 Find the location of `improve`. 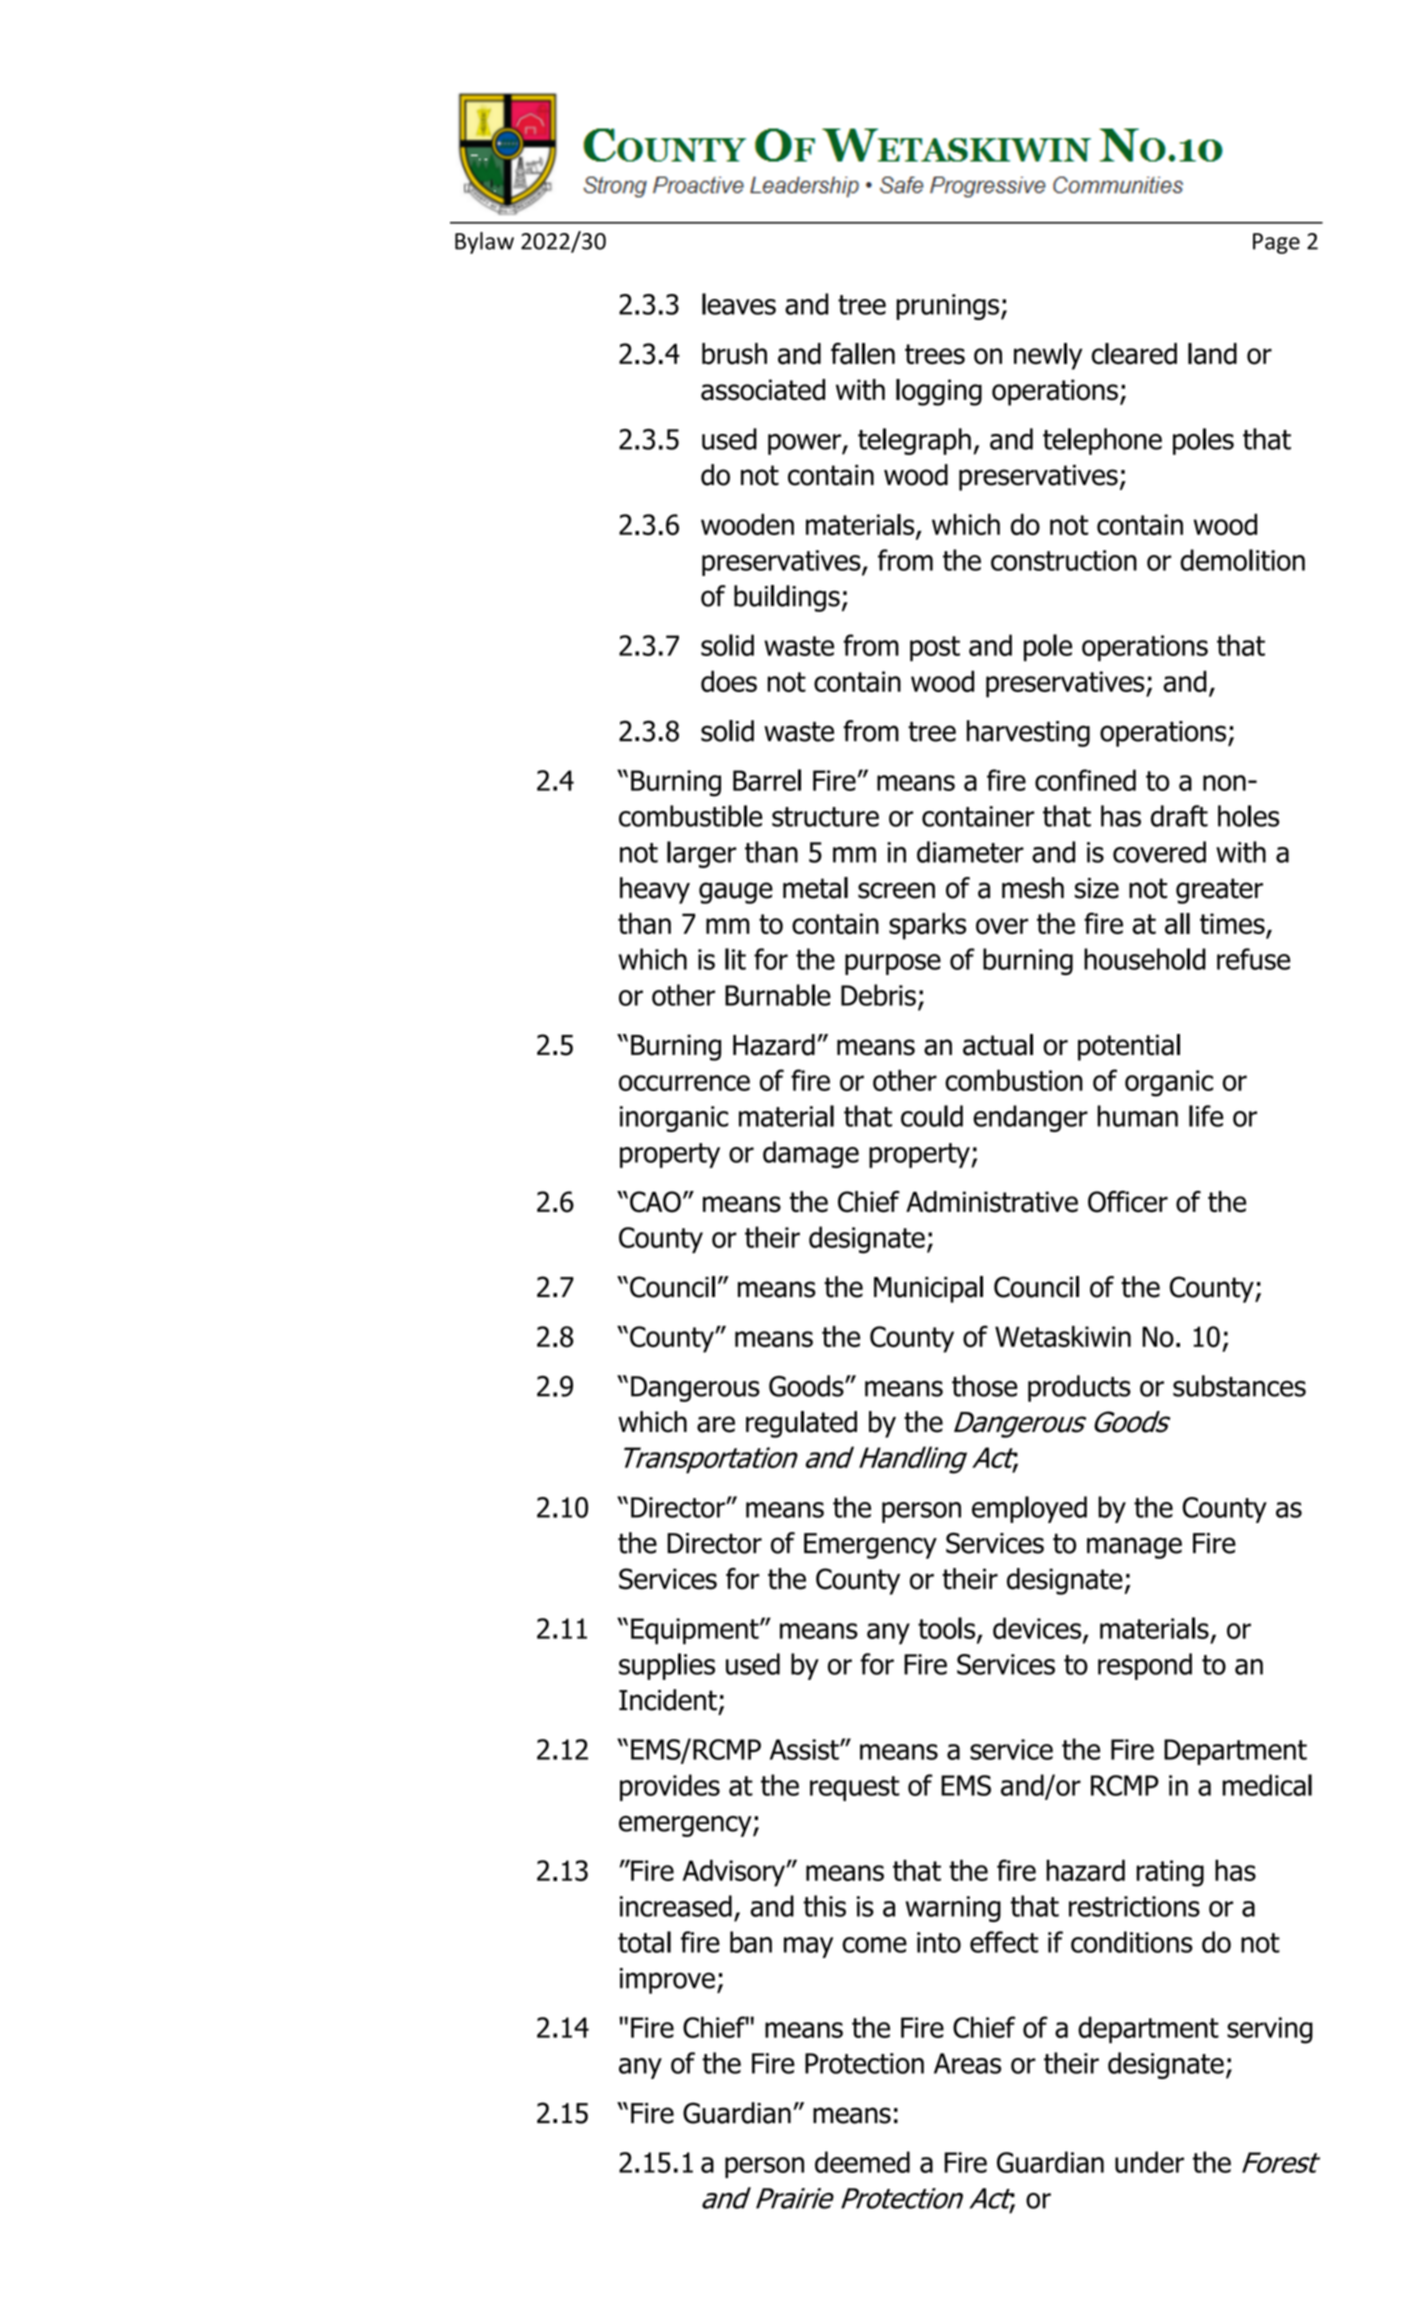

improve is located at coordinates (667, 1981).
